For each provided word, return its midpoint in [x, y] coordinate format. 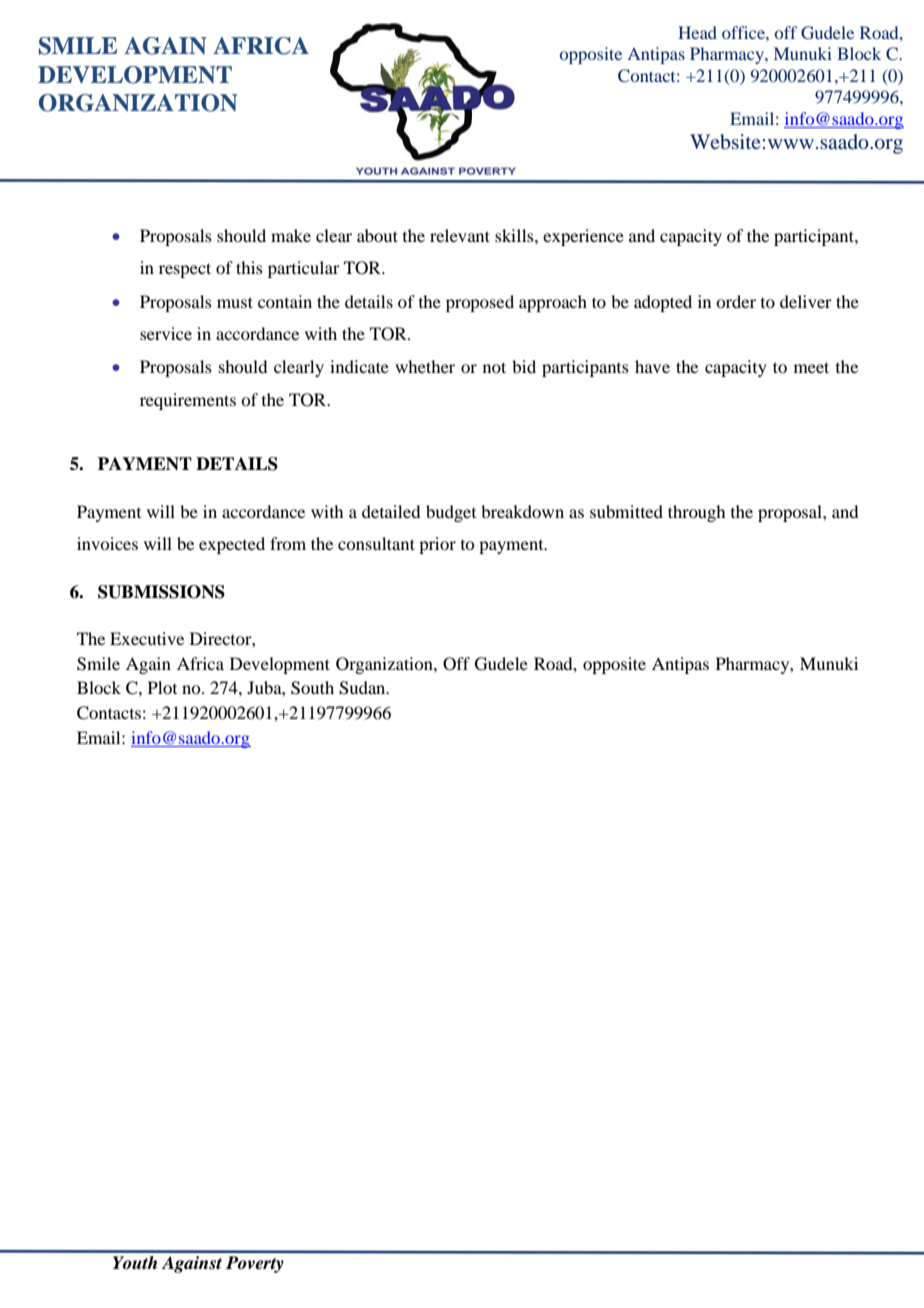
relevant [460, 235]
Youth [135, 1262]
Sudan [363, 688]
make [291, 235]
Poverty [255, 1264]
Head [697, 32]
